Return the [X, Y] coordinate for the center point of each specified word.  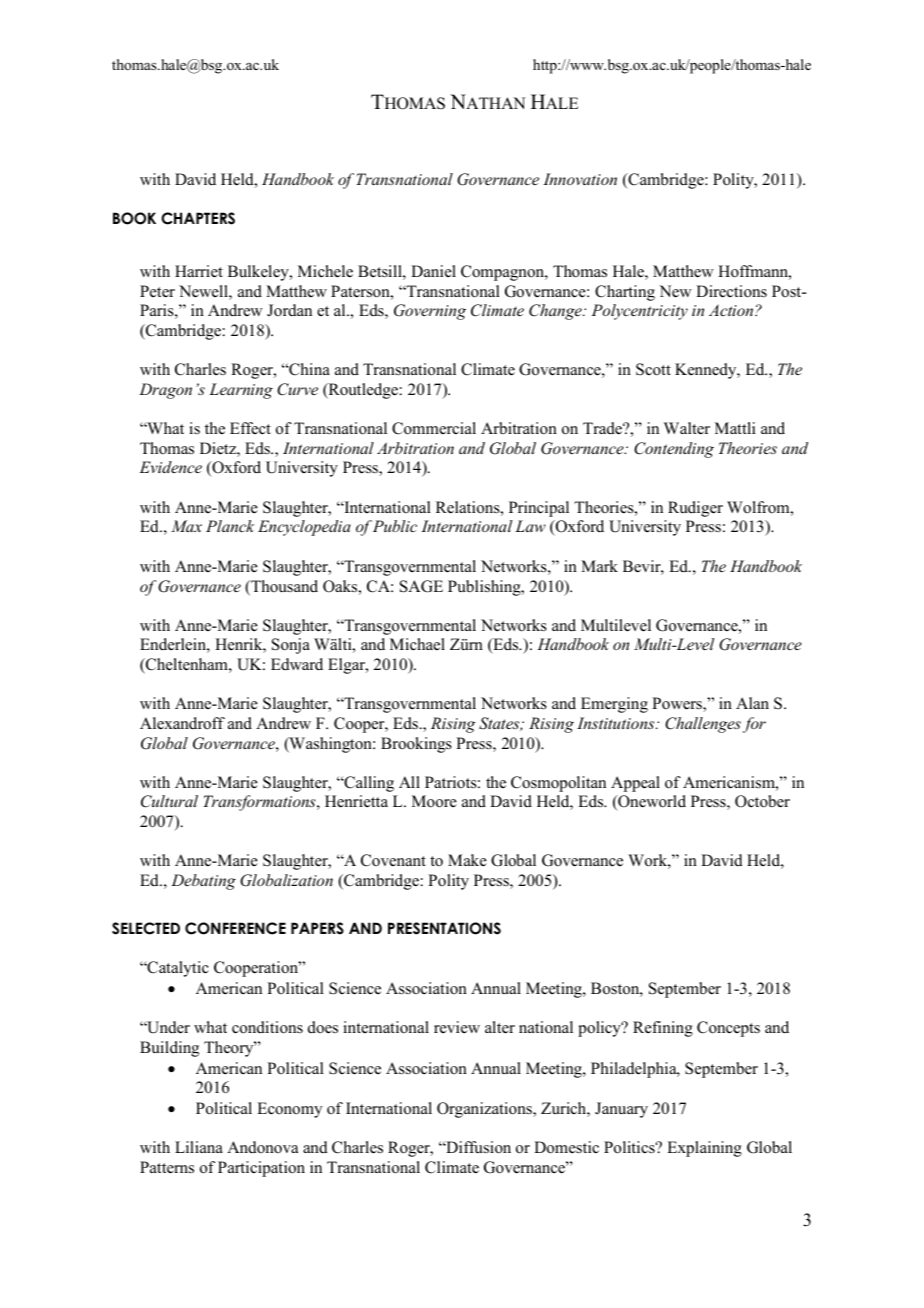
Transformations [260, 803]
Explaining [704, 1149]
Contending [674, 450]
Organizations [485, 1110]
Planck [230, 526]
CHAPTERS [198, 218]
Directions [731, 291]
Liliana [199, 1147]
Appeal [635, 784]
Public [395, 526]
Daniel [433, 271]
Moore [434, 801]
